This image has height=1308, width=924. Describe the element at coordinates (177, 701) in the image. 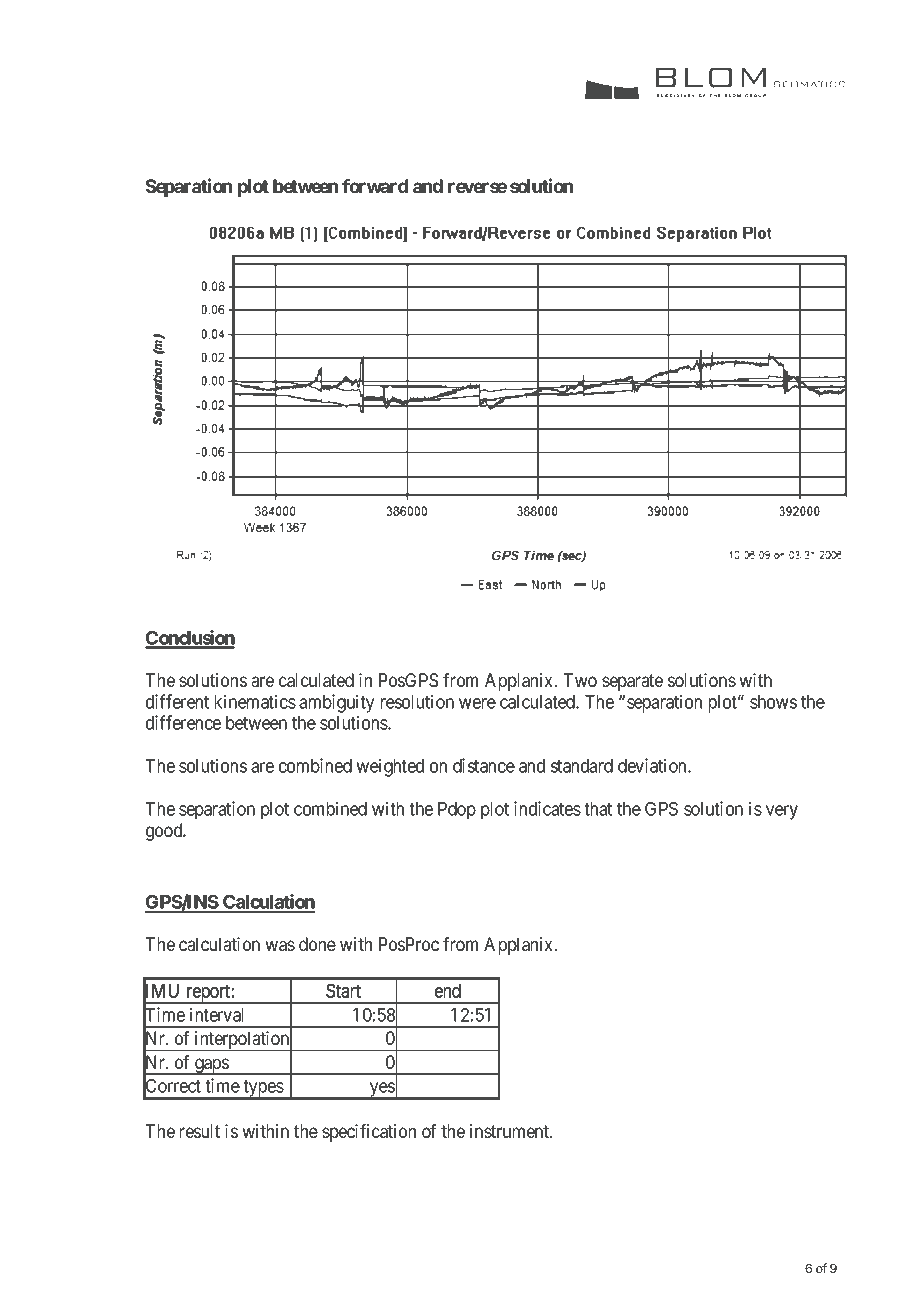

I see `different` at that location.
